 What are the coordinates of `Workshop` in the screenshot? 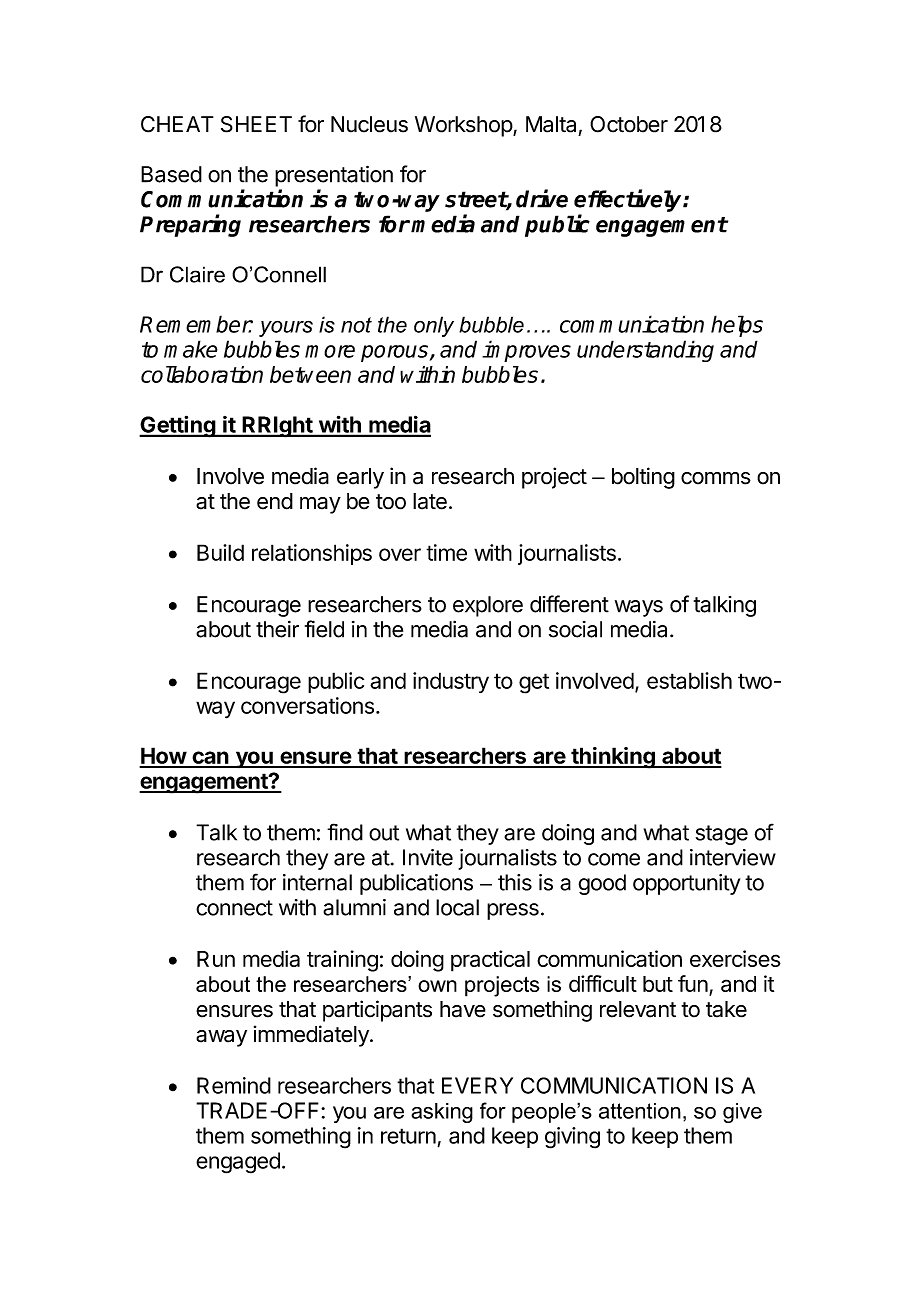 It's located at (464, 126).
